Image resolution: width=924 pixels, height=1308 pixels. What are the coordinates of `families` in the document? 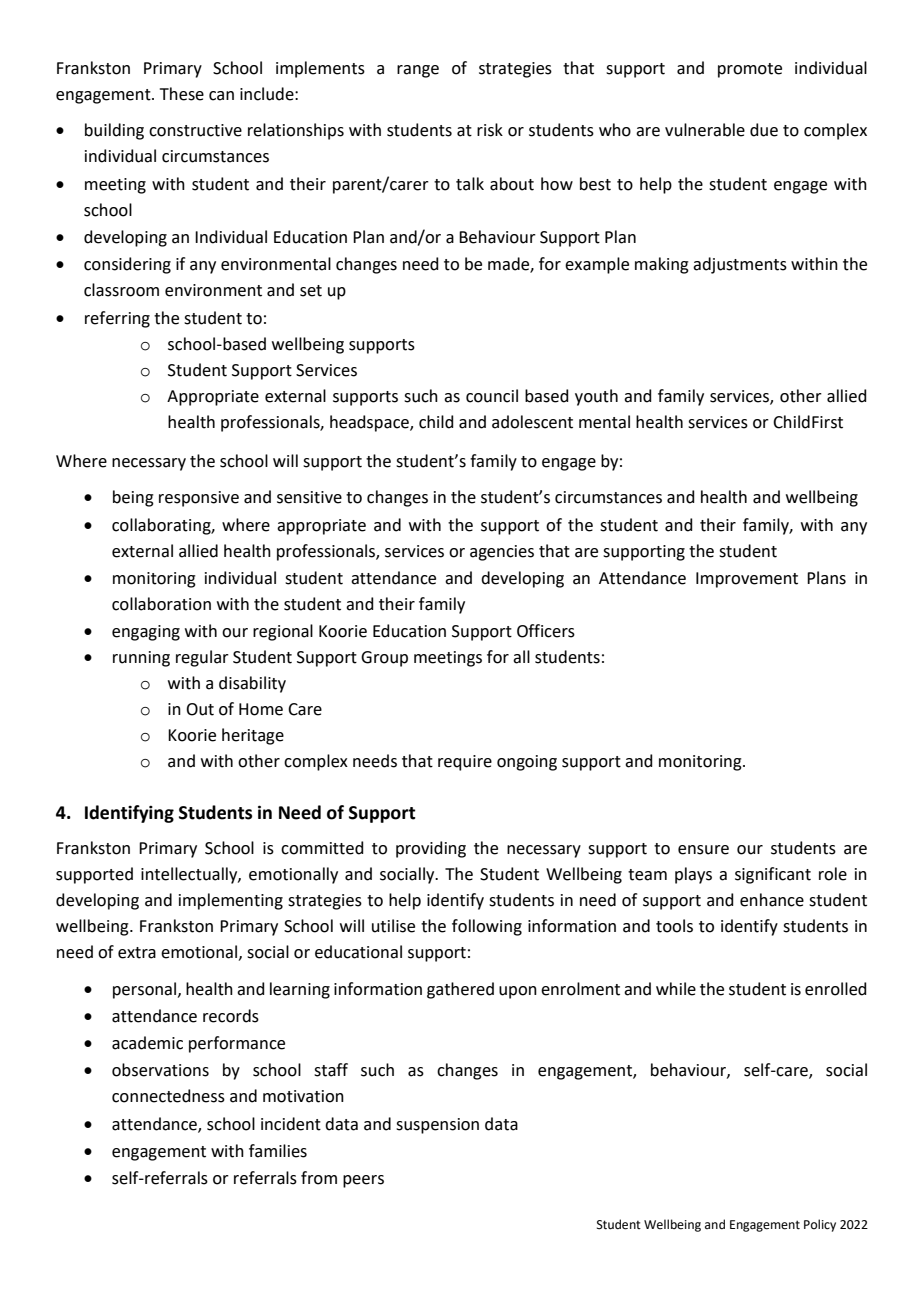 It's located at (278, 1151).
